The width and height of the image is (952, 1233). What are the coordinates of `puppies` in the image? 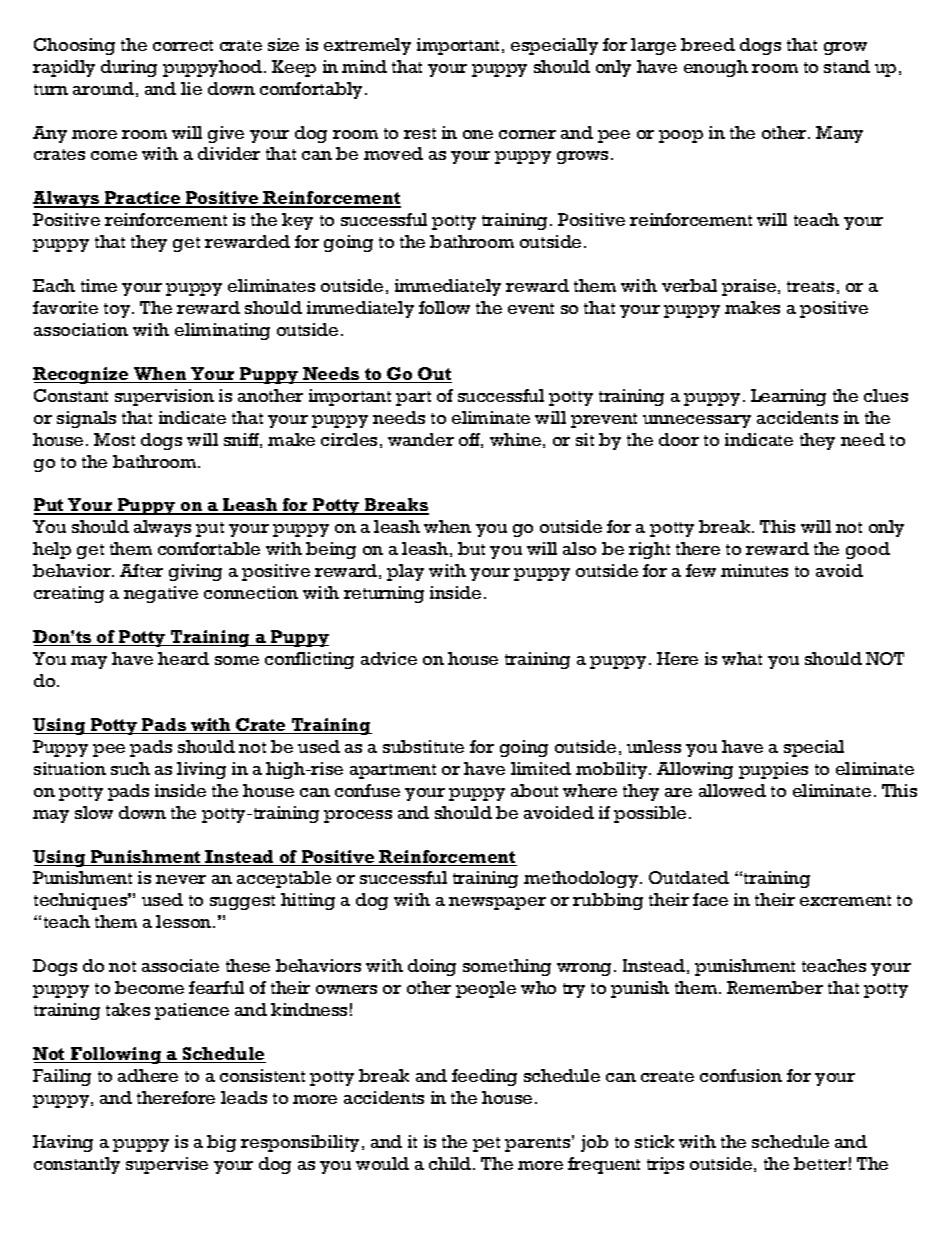 It's located at (773, 770).
